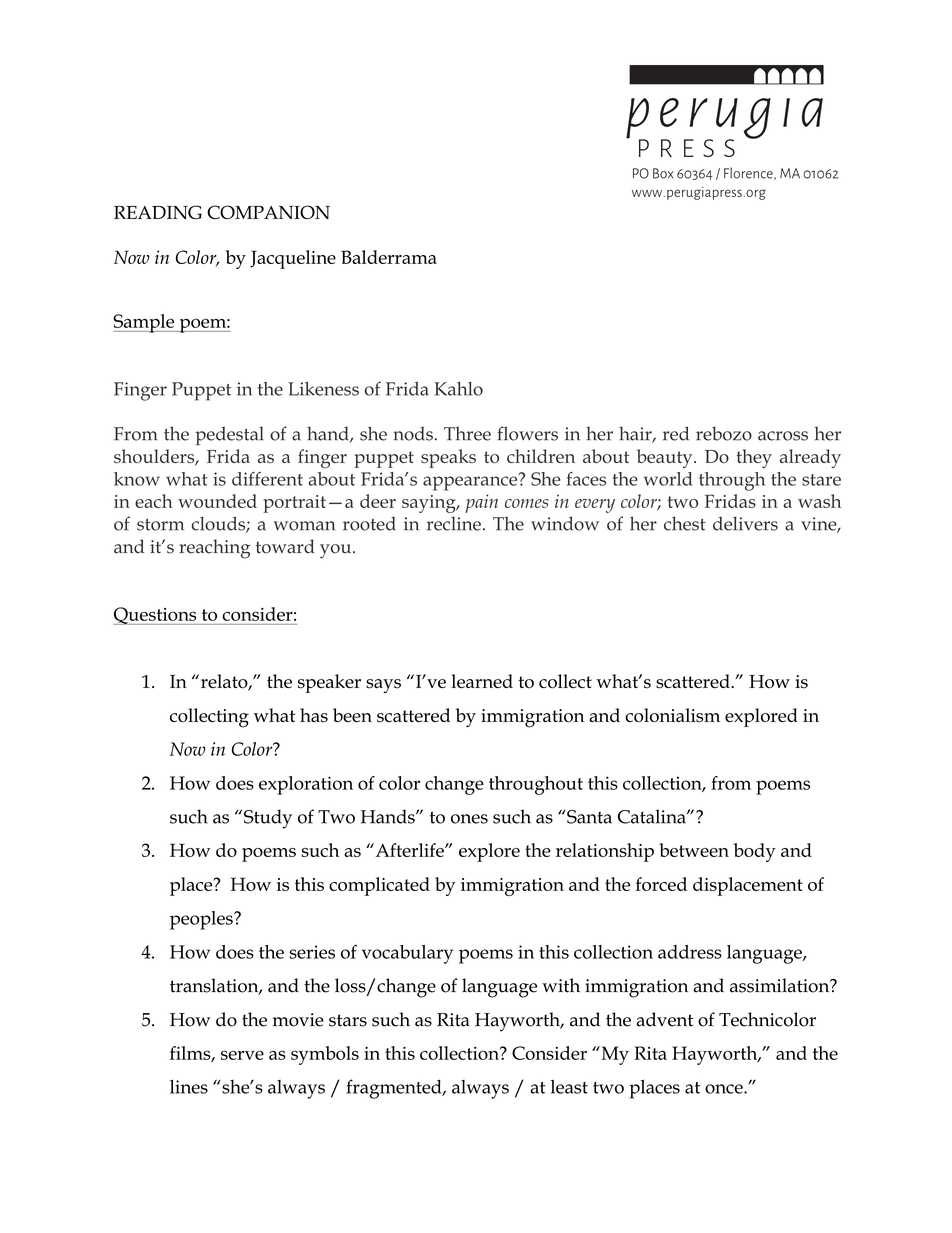 The height and width of the screenshot is (1233, 952). I want to click on Box, so click(663, 173).
